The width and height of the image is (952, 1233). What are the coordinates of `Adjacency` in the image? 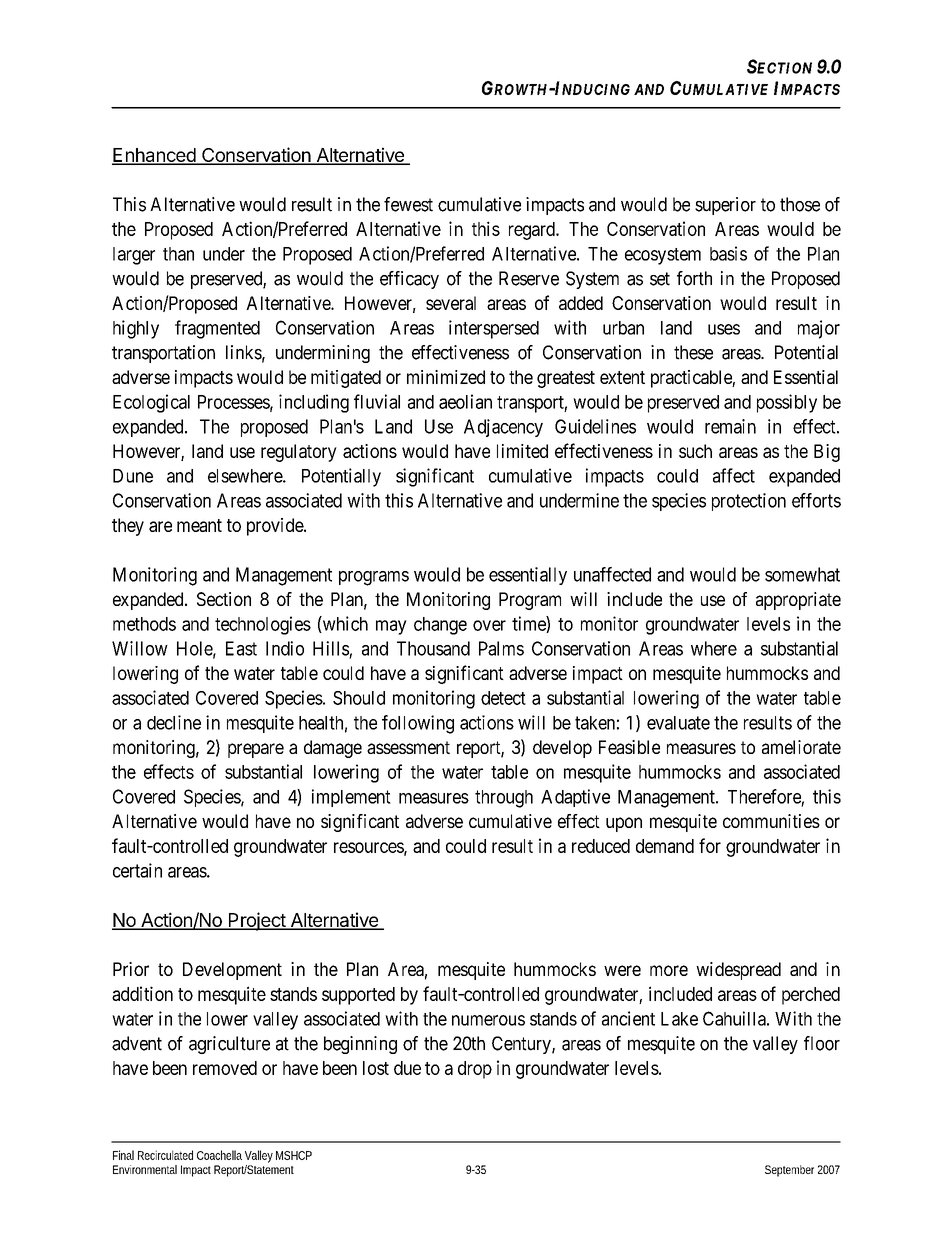 It's located at (503, 428).
